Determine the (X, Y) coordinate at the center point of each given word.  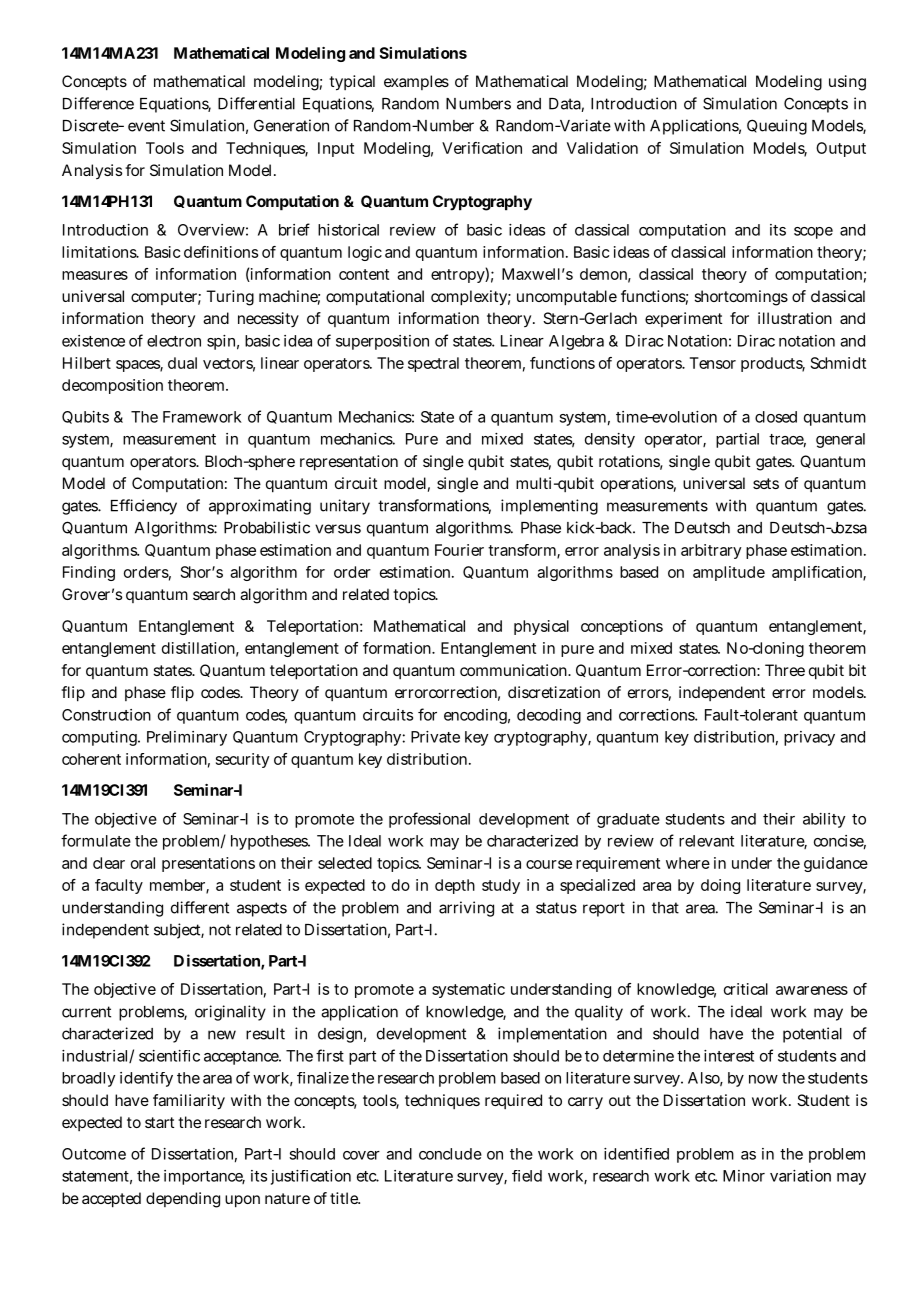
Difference (98, 103)
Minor (744, 1176)
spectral (433, 364)
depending (183, 1200)
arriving (466, 909)
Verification (482, 148)
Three (785, 670)
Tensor (713, 363)
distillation (198, 648)
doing (720, 886)
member (178, 886)
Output (841, 149)
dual (182, 363)
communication (513, 670)
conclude (450, 1154)
